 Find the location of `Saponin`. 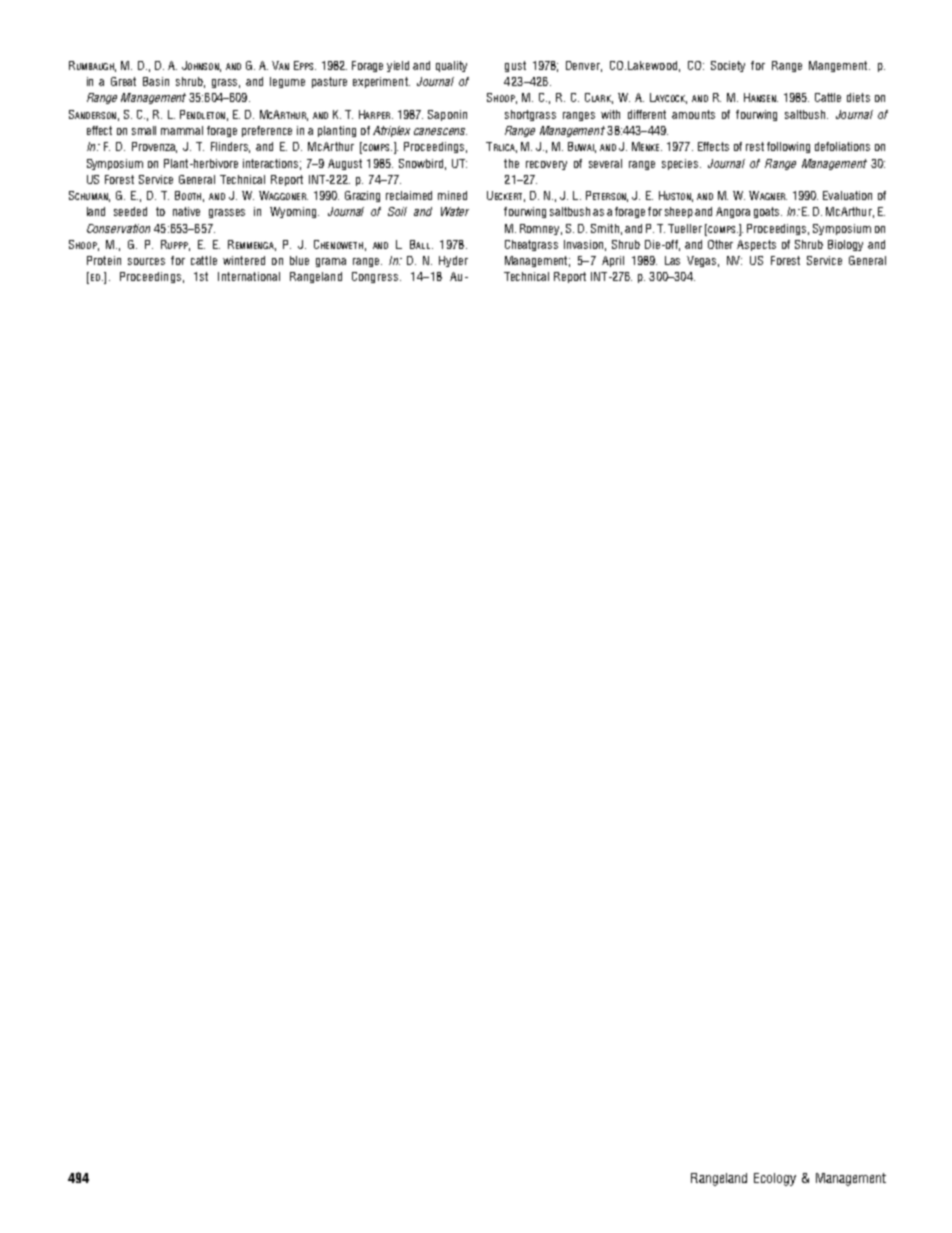

Saponin is located at coordinates (447, 115).
